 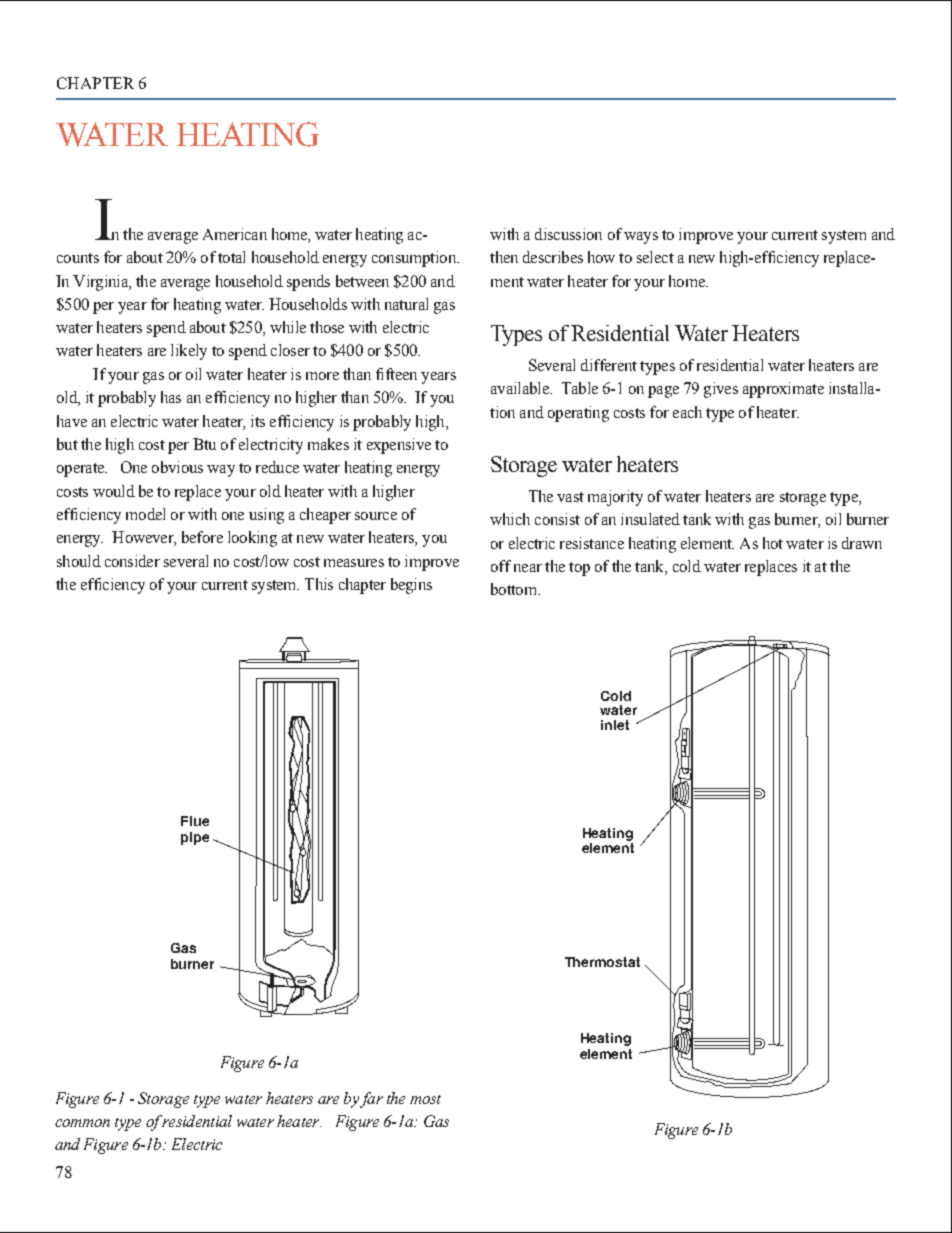 I want to click on bottom, so click(x=515, y=589).
